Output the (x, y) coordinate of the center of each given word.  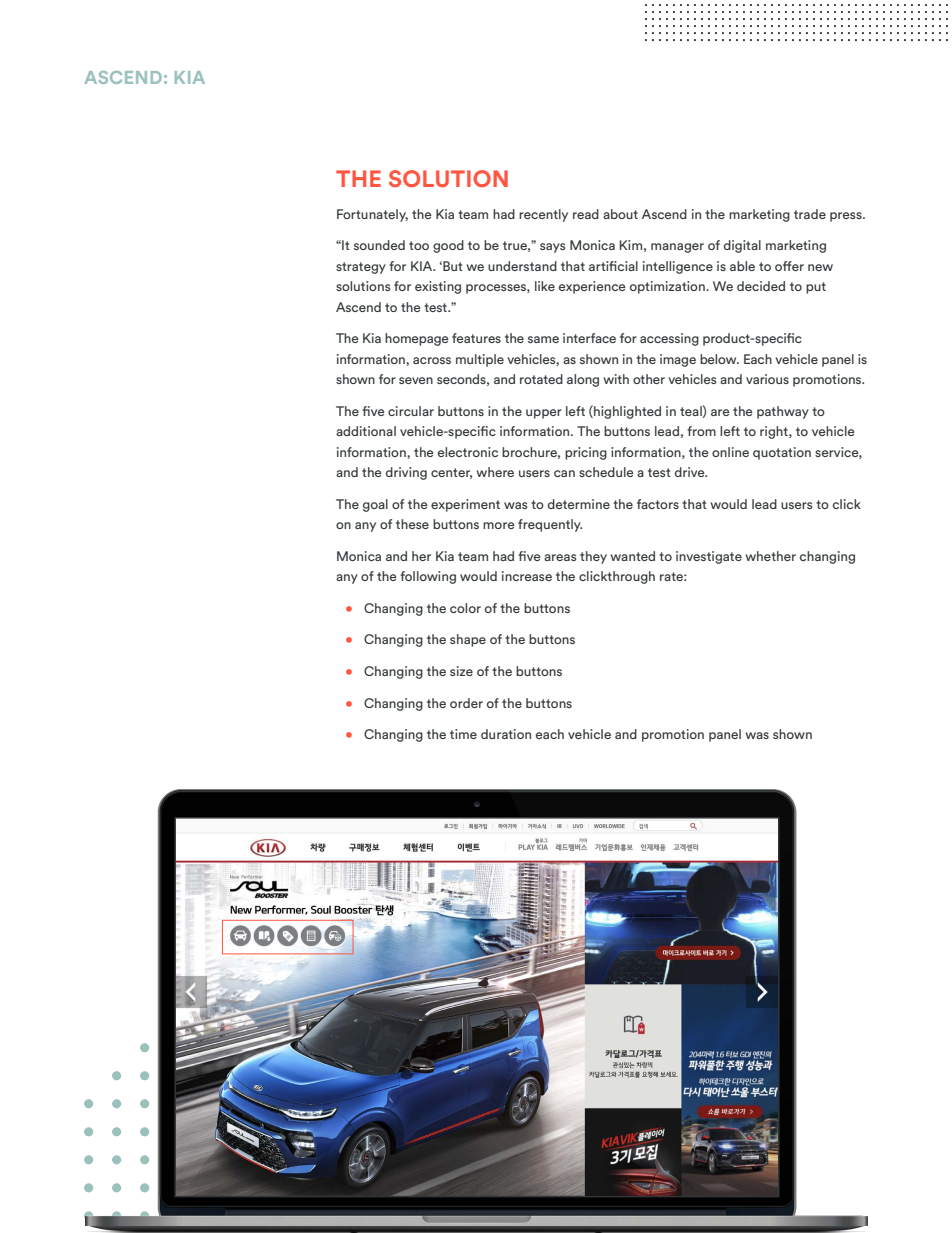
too (419, 245)
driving (406, 473)
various (767, 379)
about (620, 214)
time (463, 734)
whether (771, 556)
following (428, 577)
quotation (782, 453)
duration (506, 734)
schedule (606, 472)
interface (589, 338)
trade (810, 214)
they (593, 557)
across (432, 360)
